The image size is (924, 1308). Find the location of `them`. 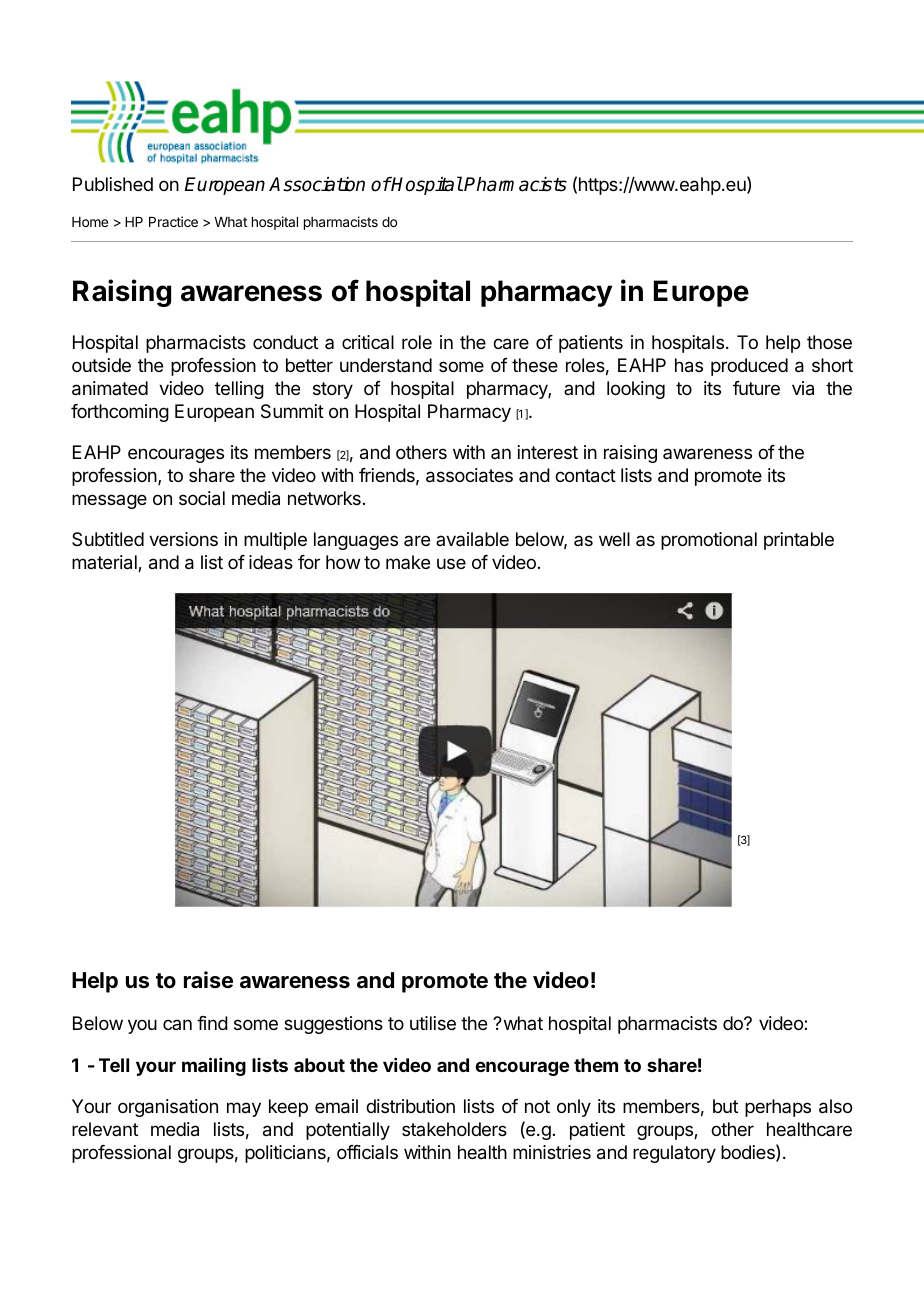

them is located at coordinates (596, 1065).
